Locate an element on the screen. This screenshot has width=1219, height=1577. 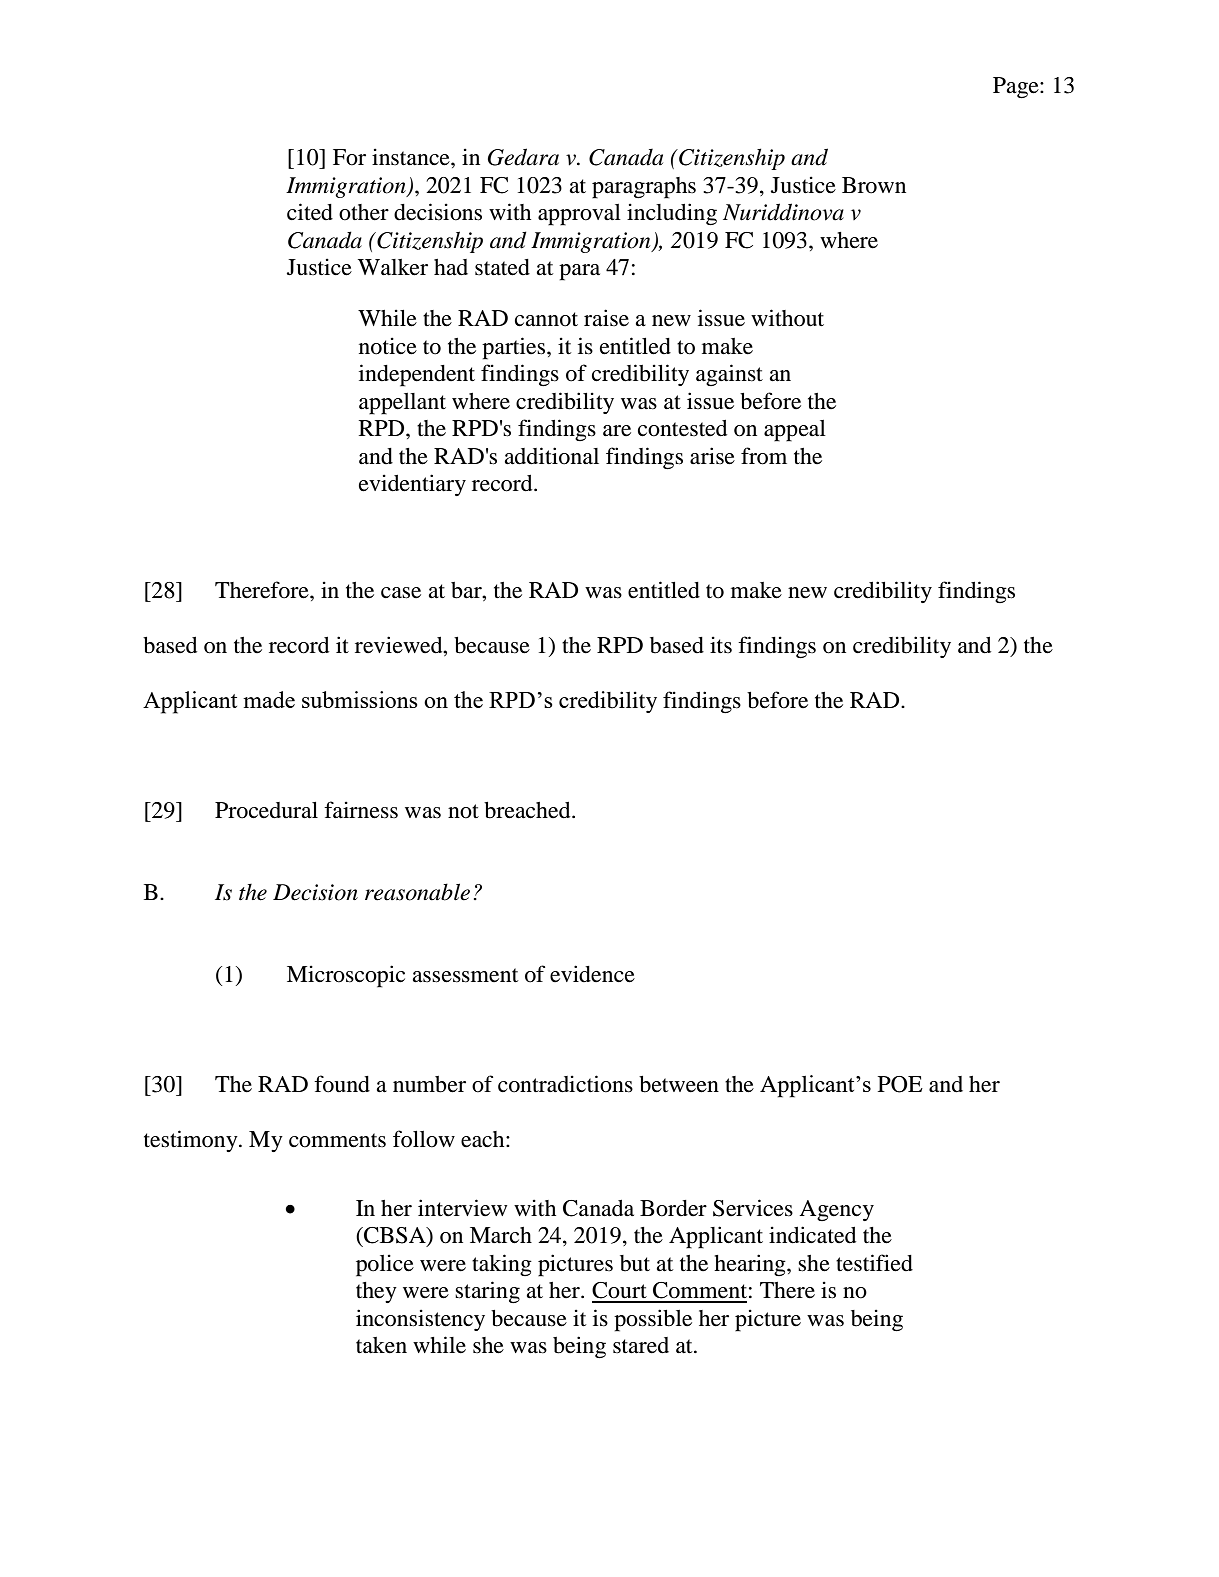
from is located at coordinates (764, 456).
